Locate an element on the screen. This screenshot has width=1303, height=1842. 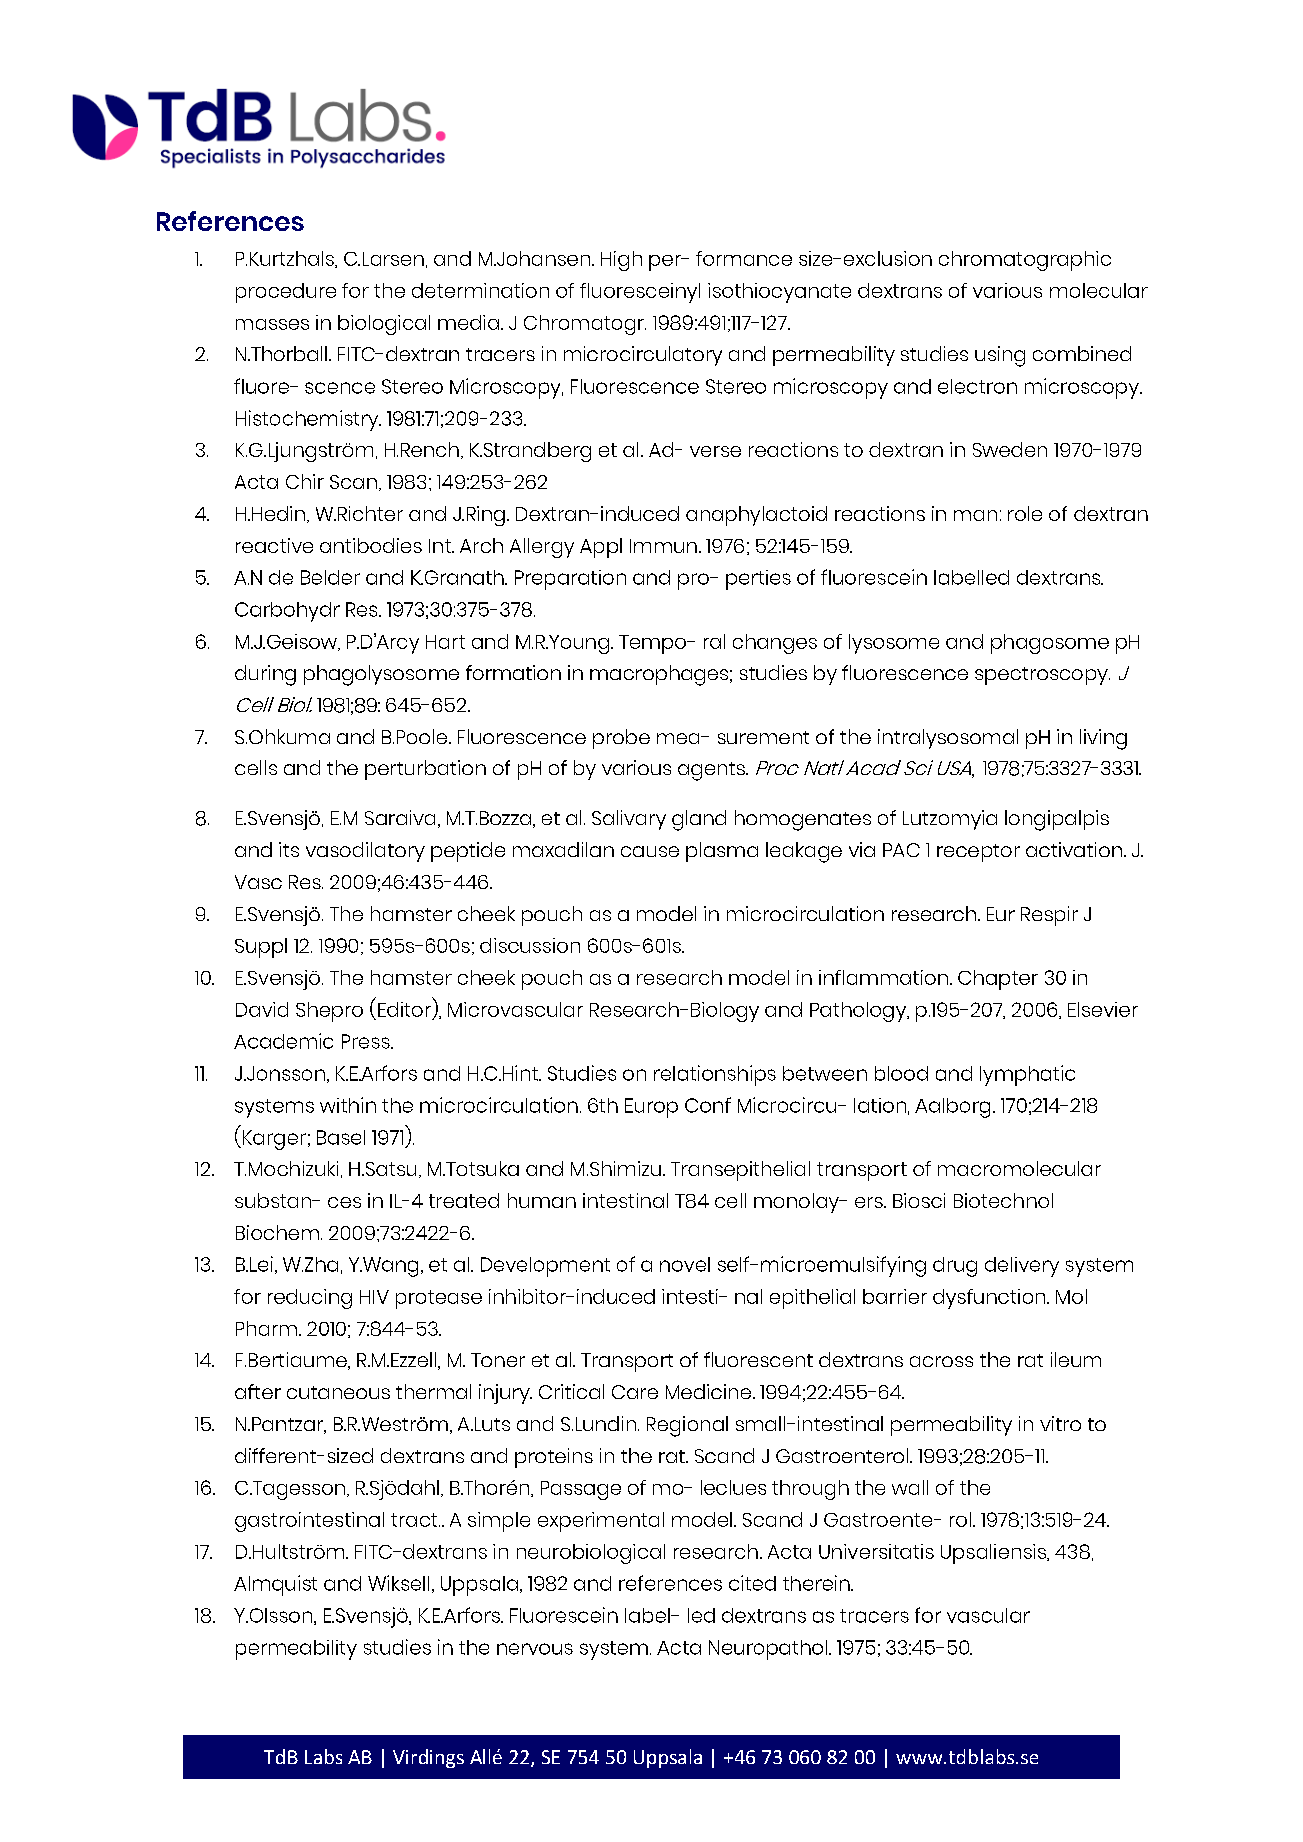
tract is located at coordinates (415, 1520).
